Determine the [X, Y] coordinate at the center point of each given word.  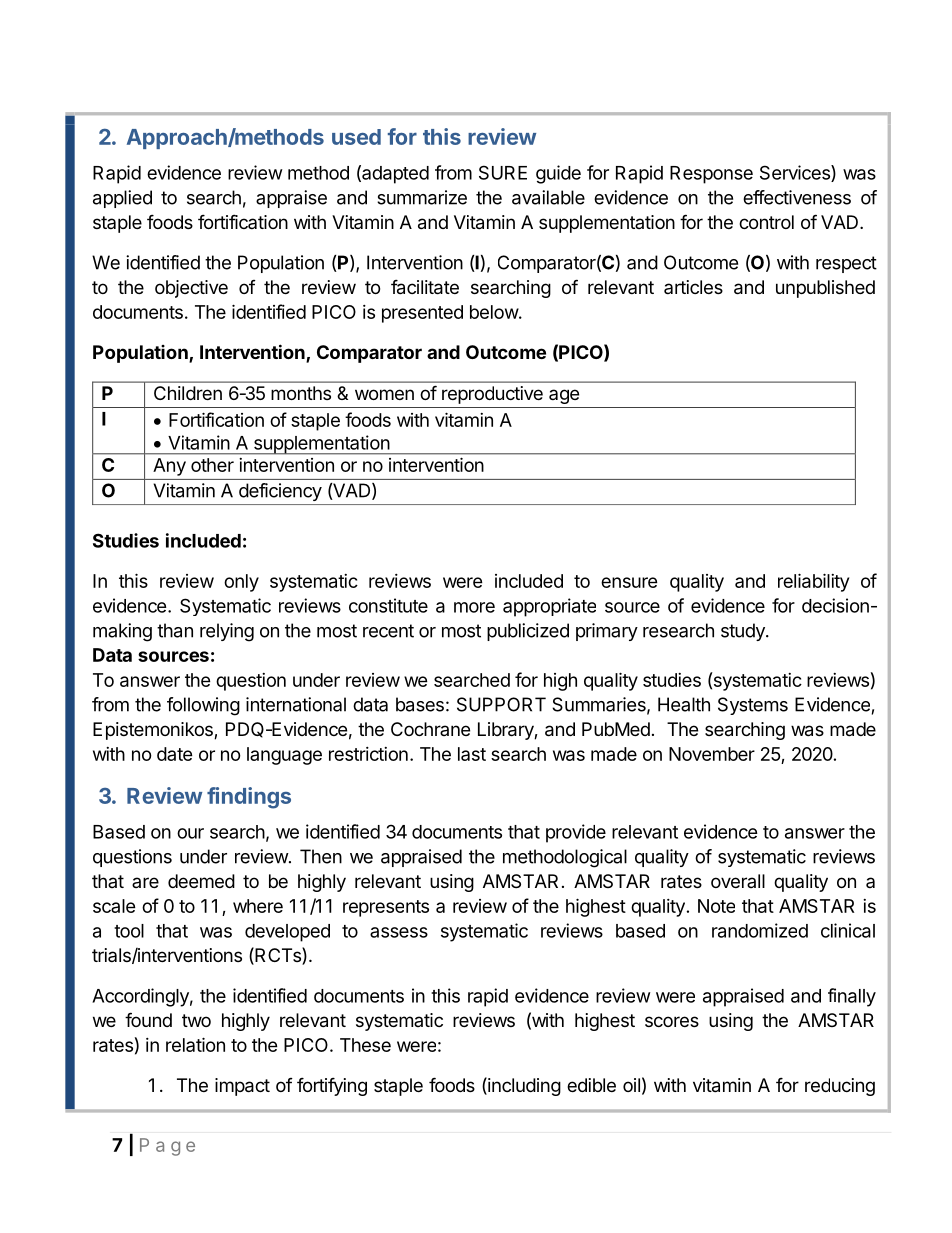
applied [122, 199]
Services [796, 173]
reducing [840, 1087]
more [474, 607]
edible [591, 1085]
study [744, 632]
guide [558, 174]
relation [195, 1044]
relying [227, 632]
